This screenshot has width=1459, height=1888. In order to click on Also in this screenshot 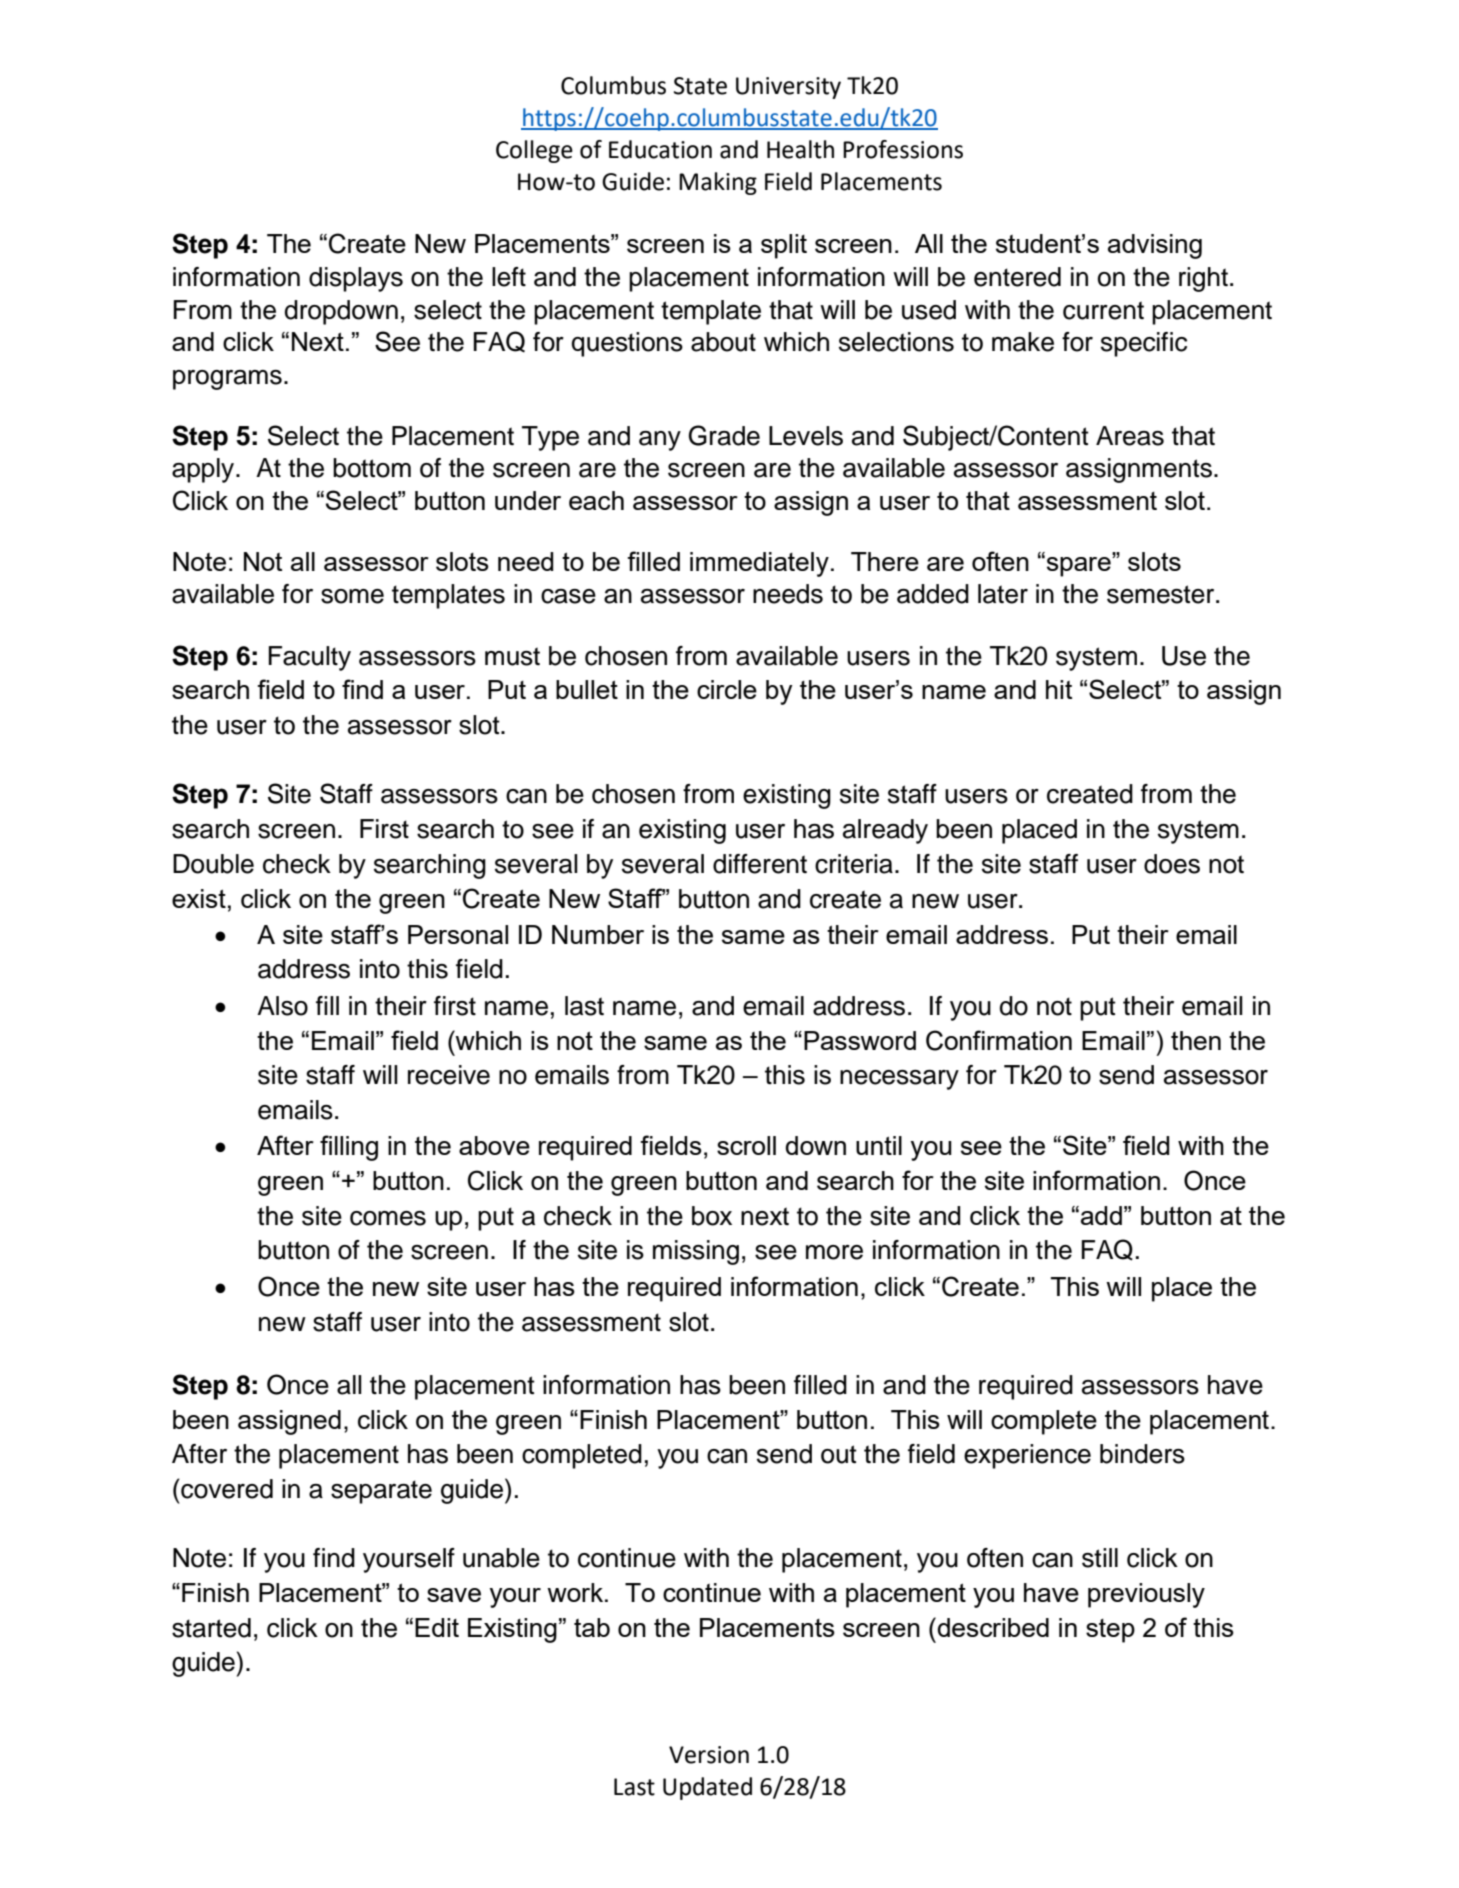, I will do `click(282, 1006)`.
